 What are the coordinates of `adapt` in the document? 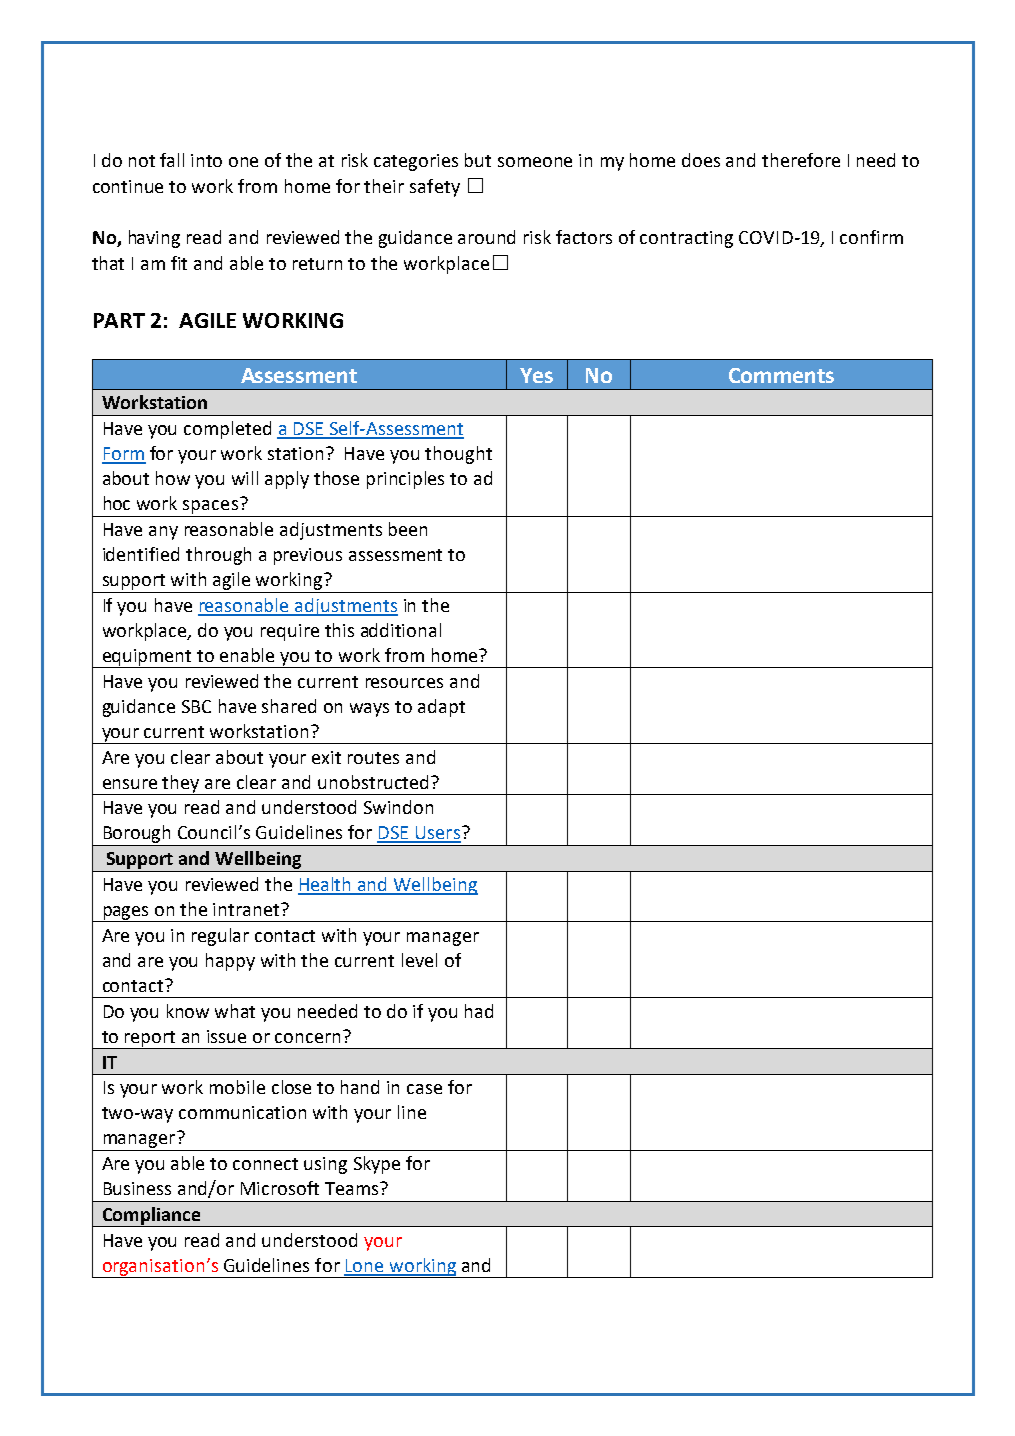 It's located at (441, 708).
